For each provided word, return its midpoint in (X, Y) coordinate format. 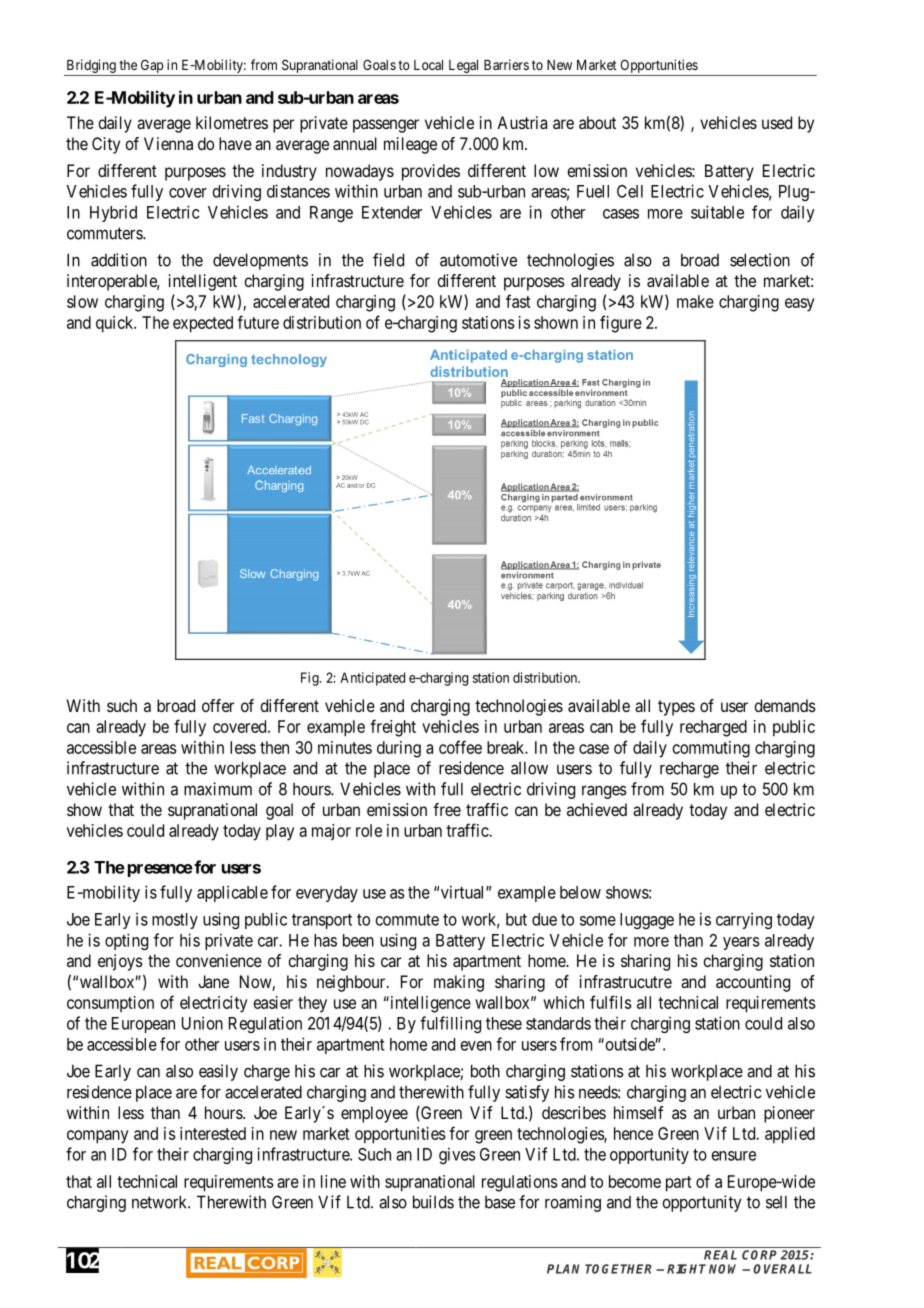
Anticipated (372, 679)
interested (213, 1133)
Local (428, 65)
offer (218, 705)
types (676, 708)
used (777, 122)
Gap (152, 66)
